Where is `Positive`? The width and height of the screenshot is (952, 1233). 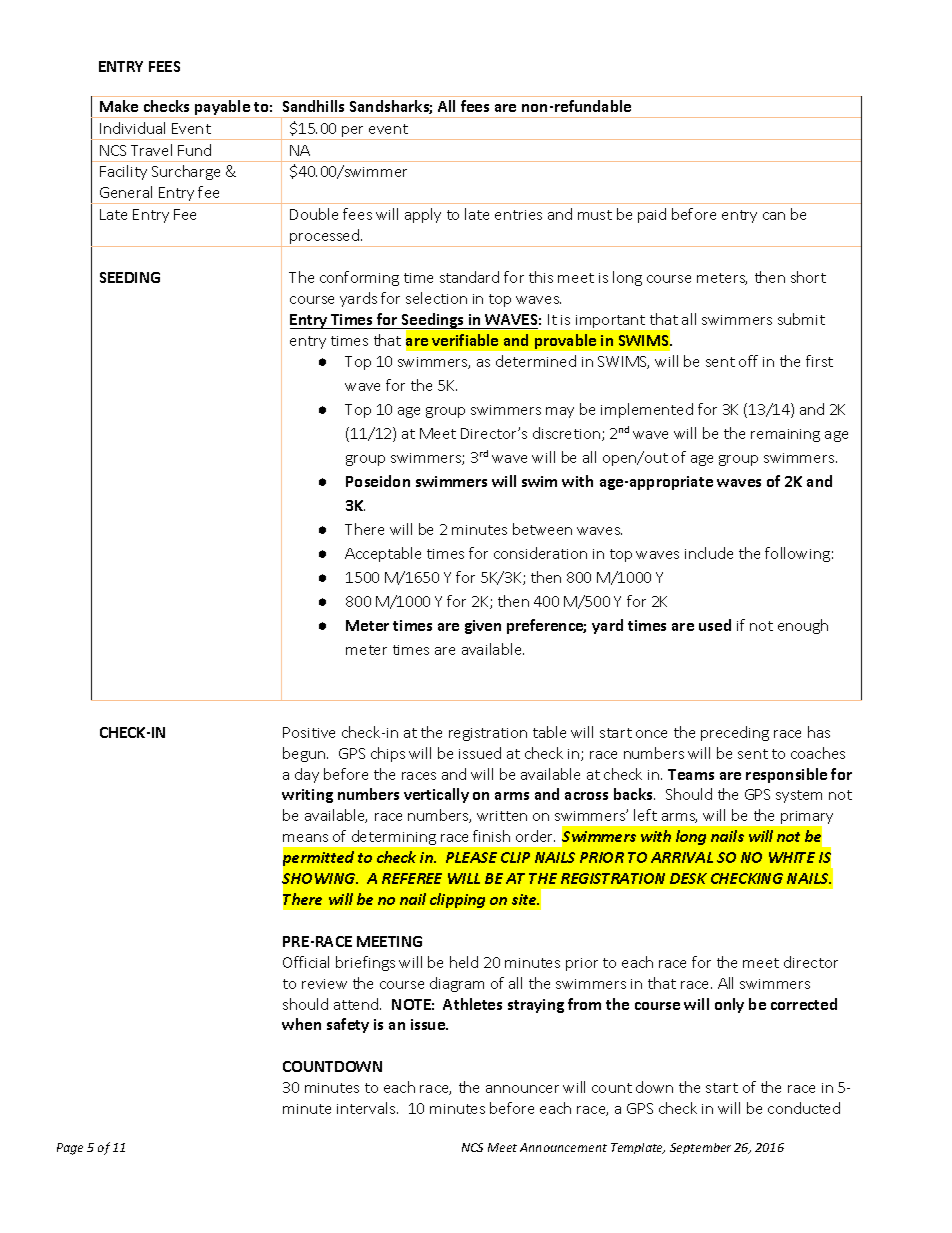
Positive is located at coordinates (309, 732).
